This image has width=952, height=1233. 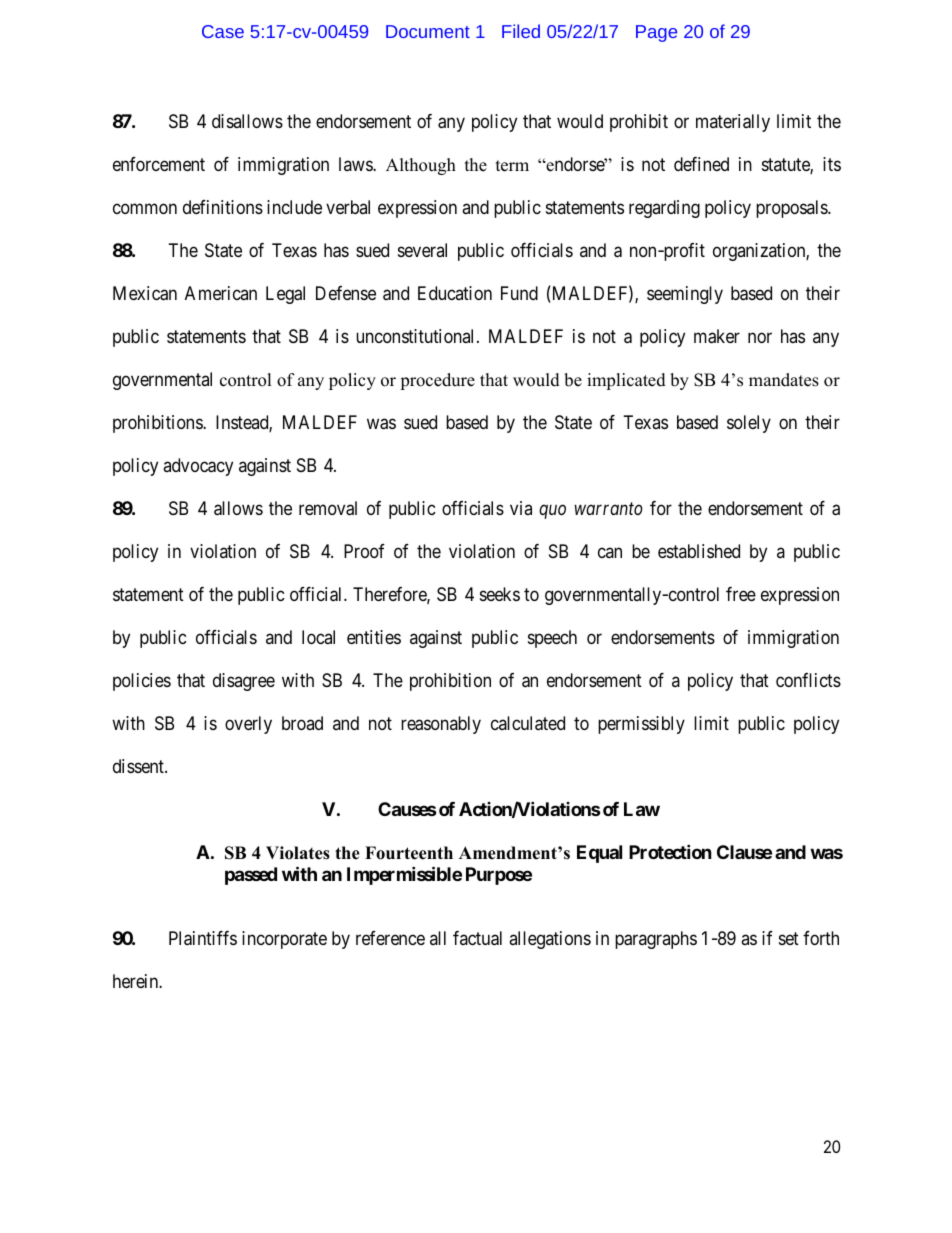 I want to click on advocacy, so click(x=198, y=467).
